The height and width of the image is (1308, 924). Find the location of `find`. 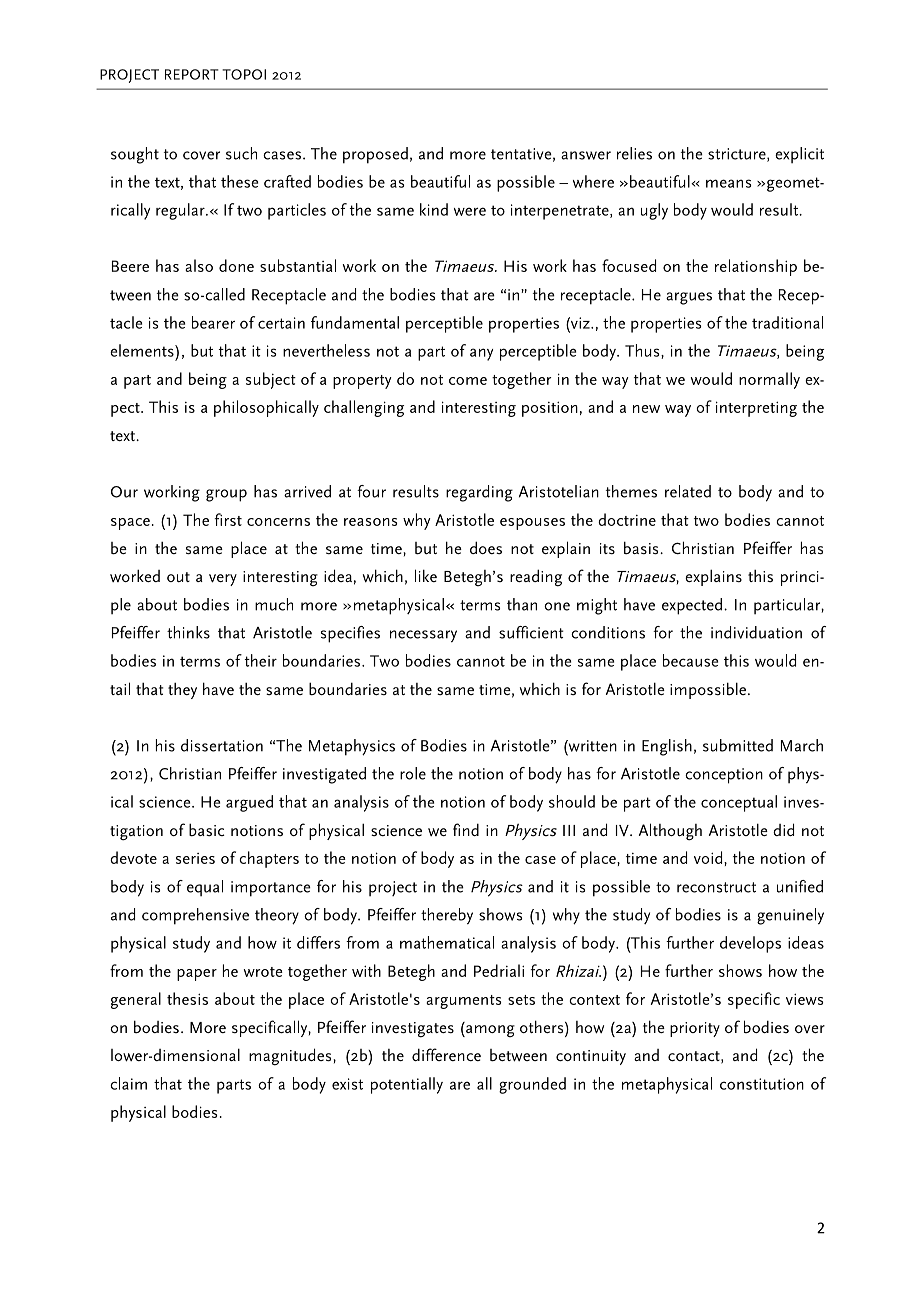

find is located at coordinates (466, 829).
